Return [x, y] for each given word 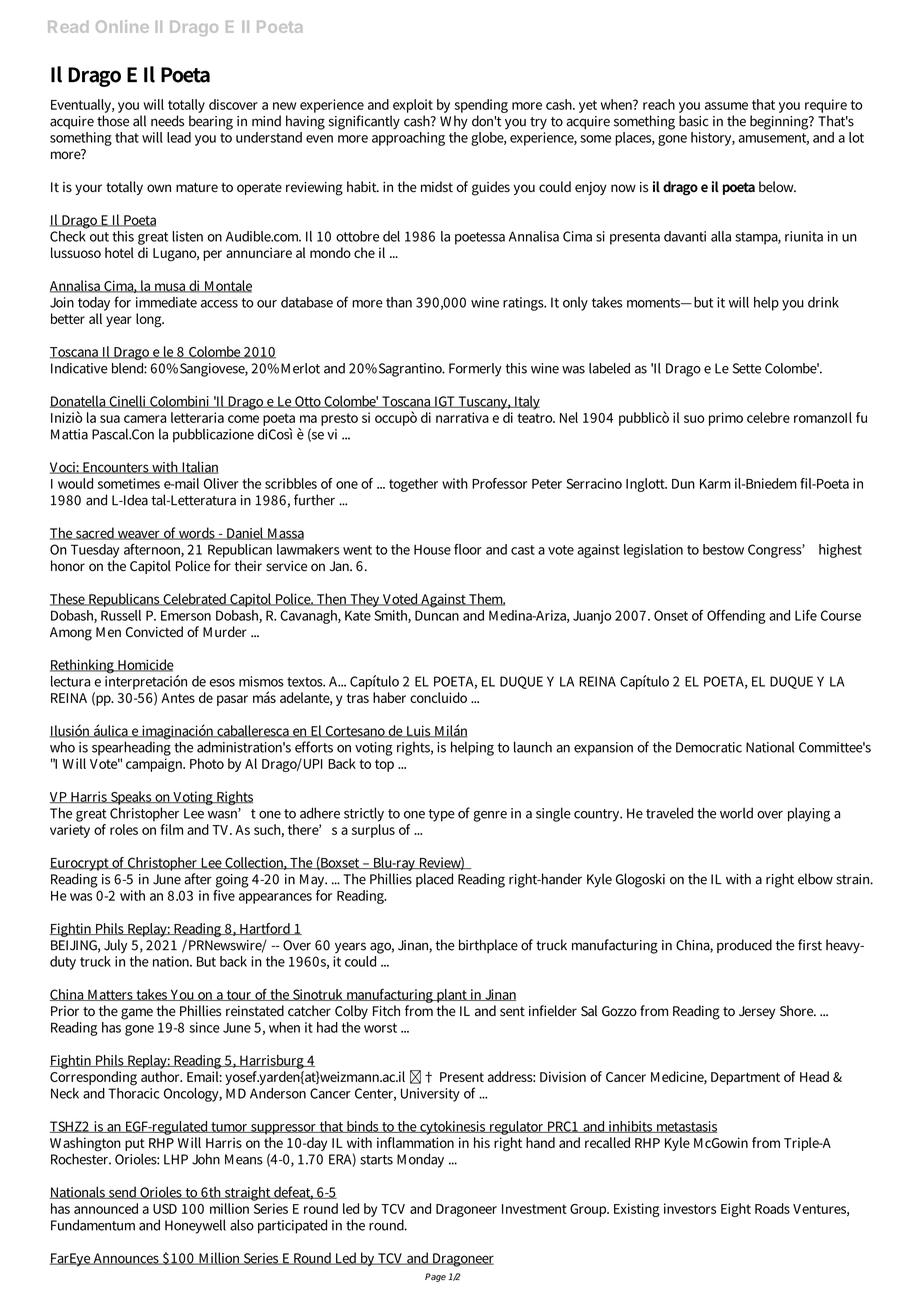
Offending [736, 617]
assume [726, 106]
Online [122, 26]
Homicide [144, 665]
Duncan [437, 615]
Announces [126, 1259]
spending [481, 106]
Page [435, 1277]
